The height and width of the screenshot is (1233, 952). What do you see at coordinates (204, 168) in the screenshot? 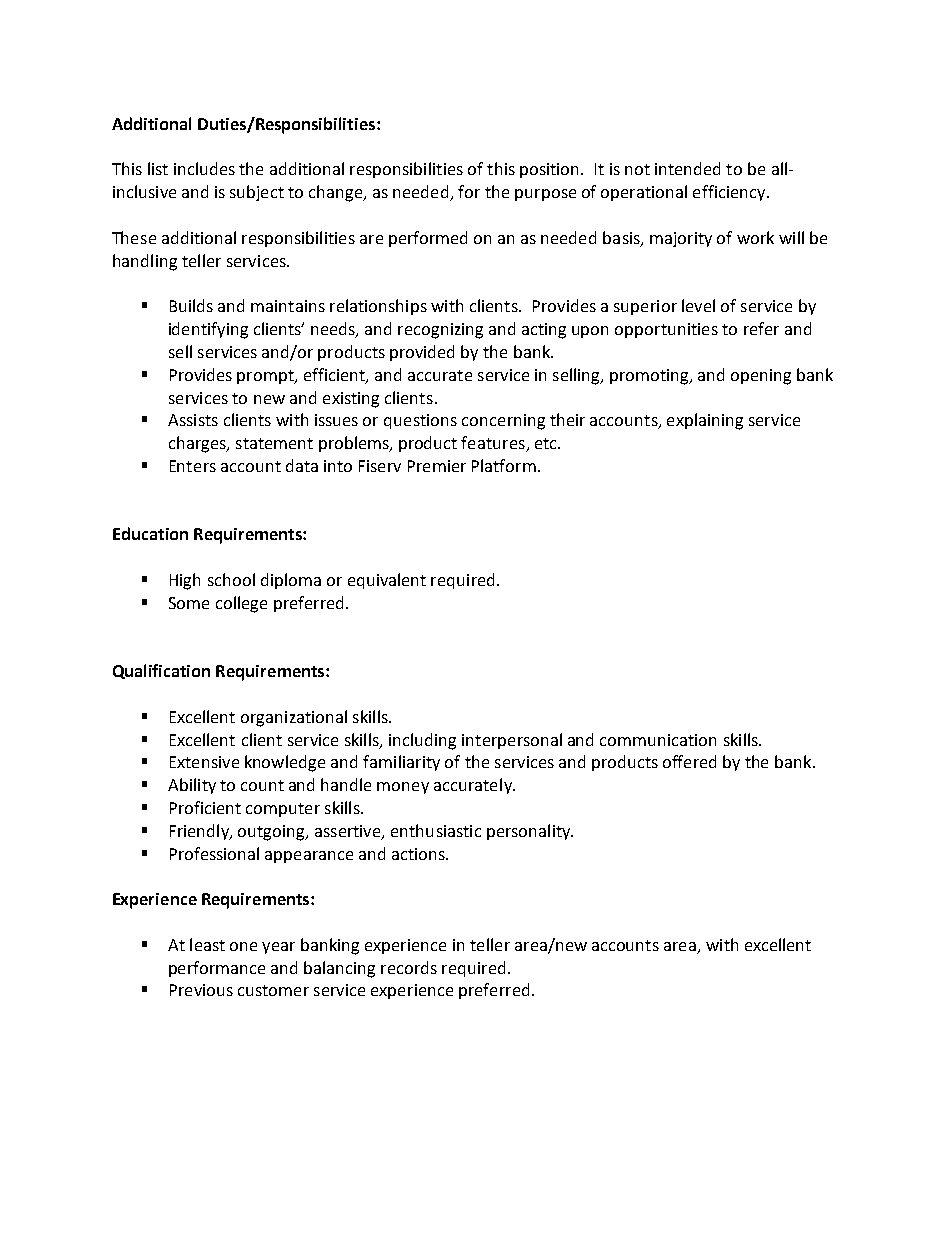
I see `includes` at bounding box center [204, 168].
